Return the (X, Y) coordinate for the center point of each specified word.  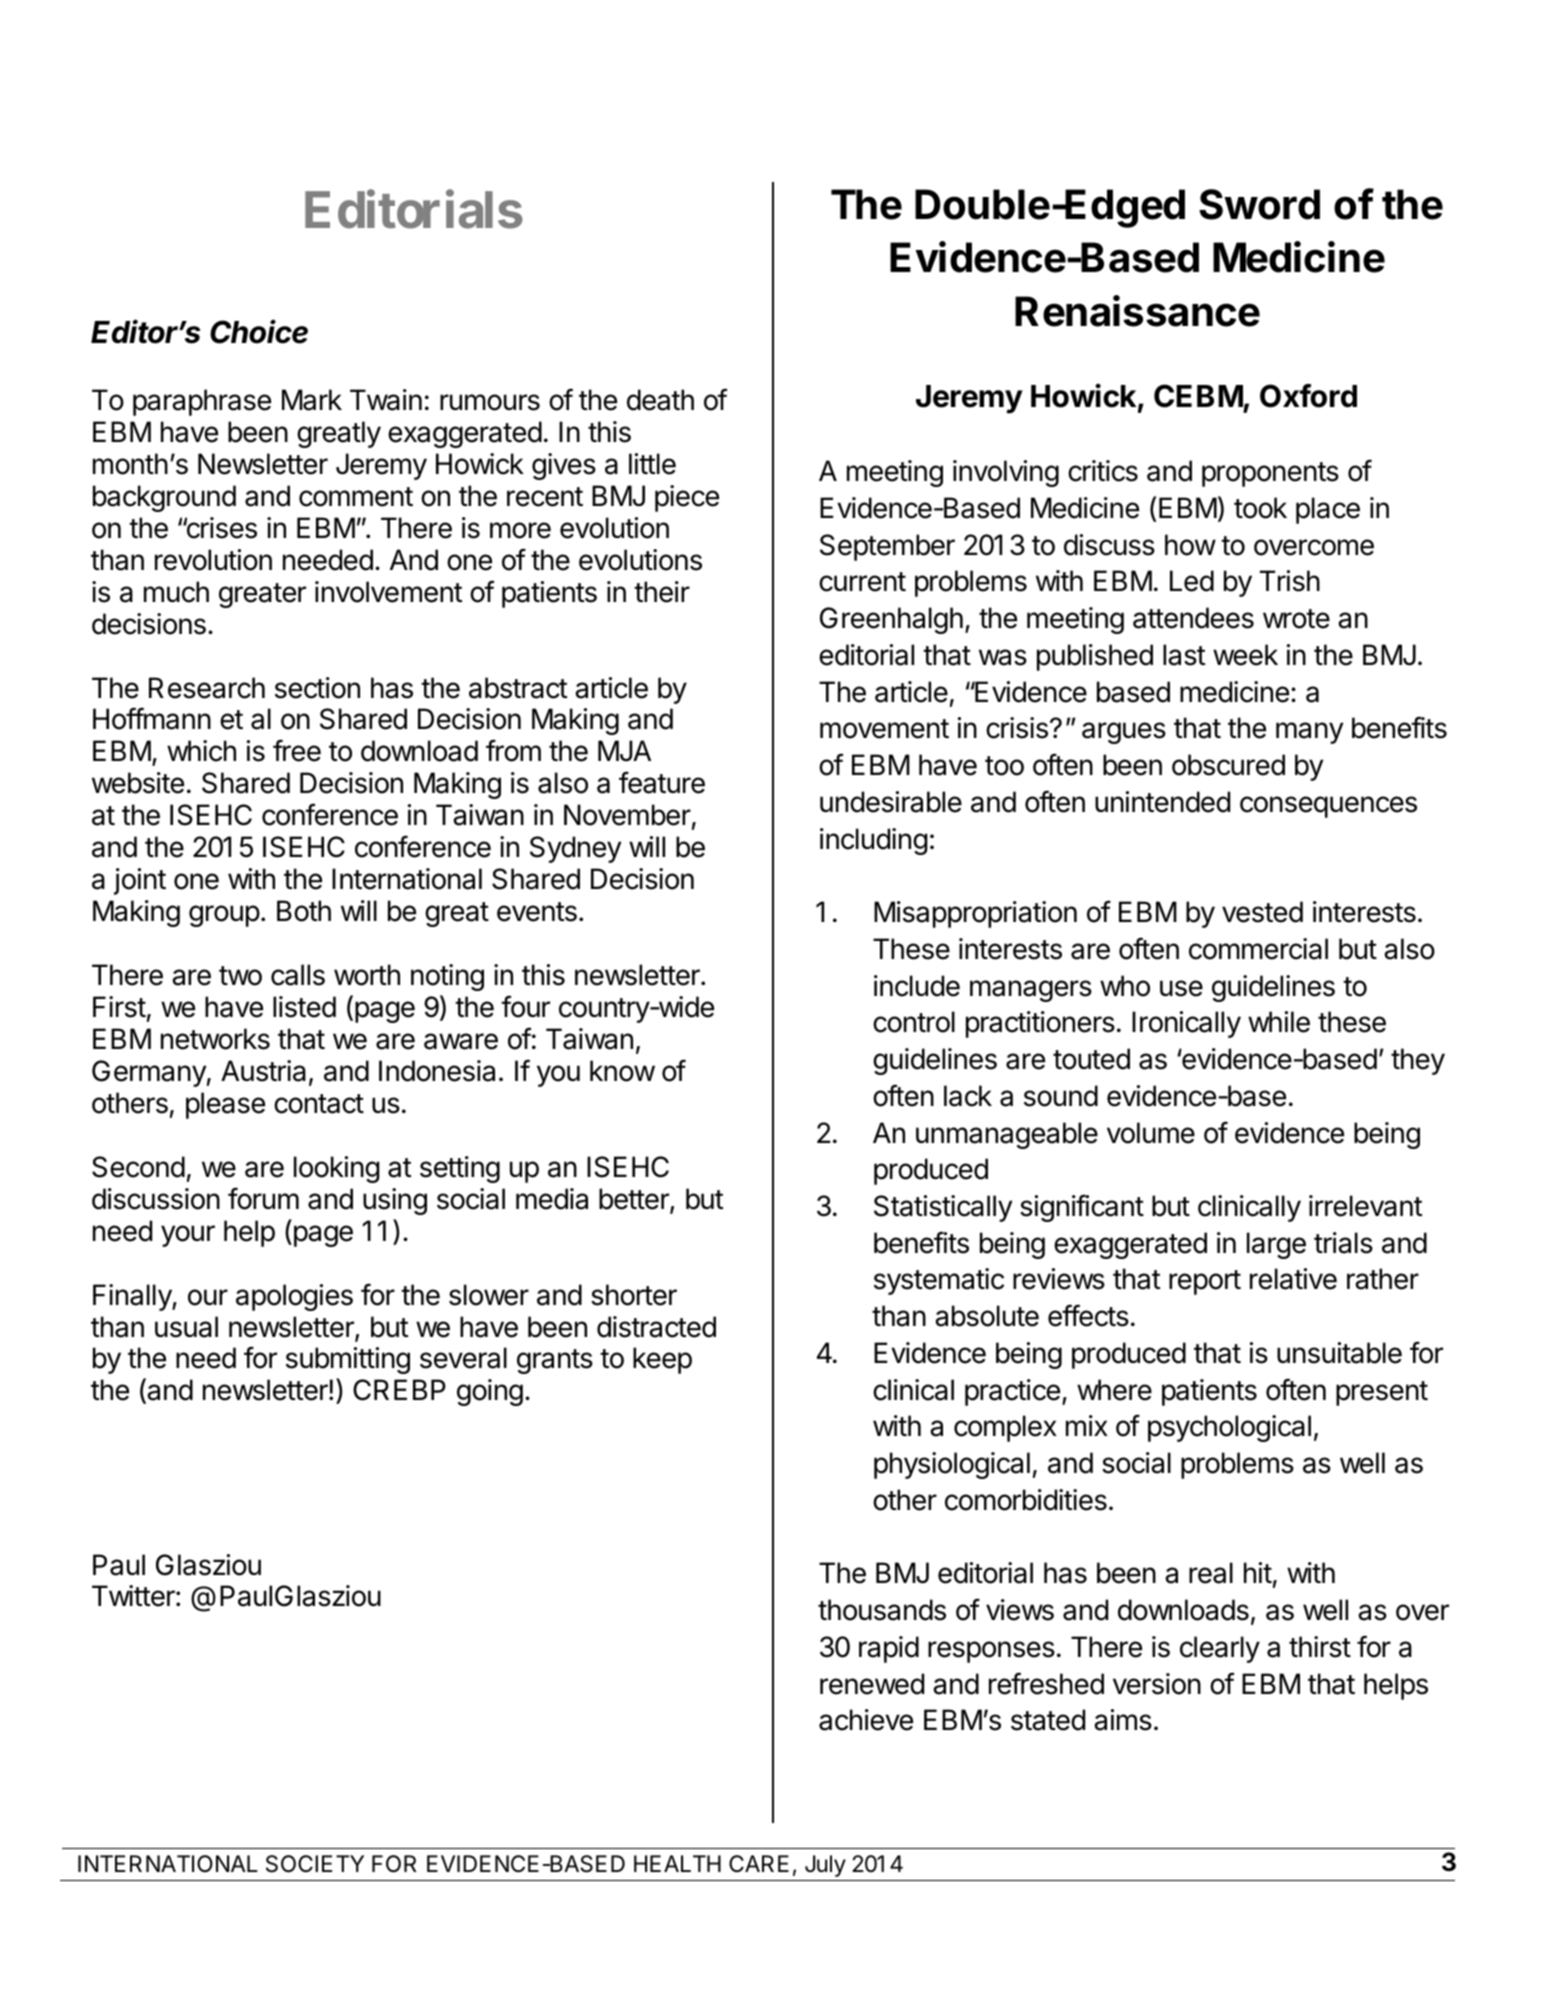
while (1279, 1022)
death (660, 400)
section (317, 688)
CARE (759, 1863)
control (914, 1022)
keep (662, 1360)
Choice (259, 331)
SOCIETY (315, 1864)
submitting (348, 1360)
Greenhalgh (891, 620)
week (1245, 655)
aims (1123, 1720)
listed (304, 1007)
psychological (1229, 1428)
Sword (1259, 204)
